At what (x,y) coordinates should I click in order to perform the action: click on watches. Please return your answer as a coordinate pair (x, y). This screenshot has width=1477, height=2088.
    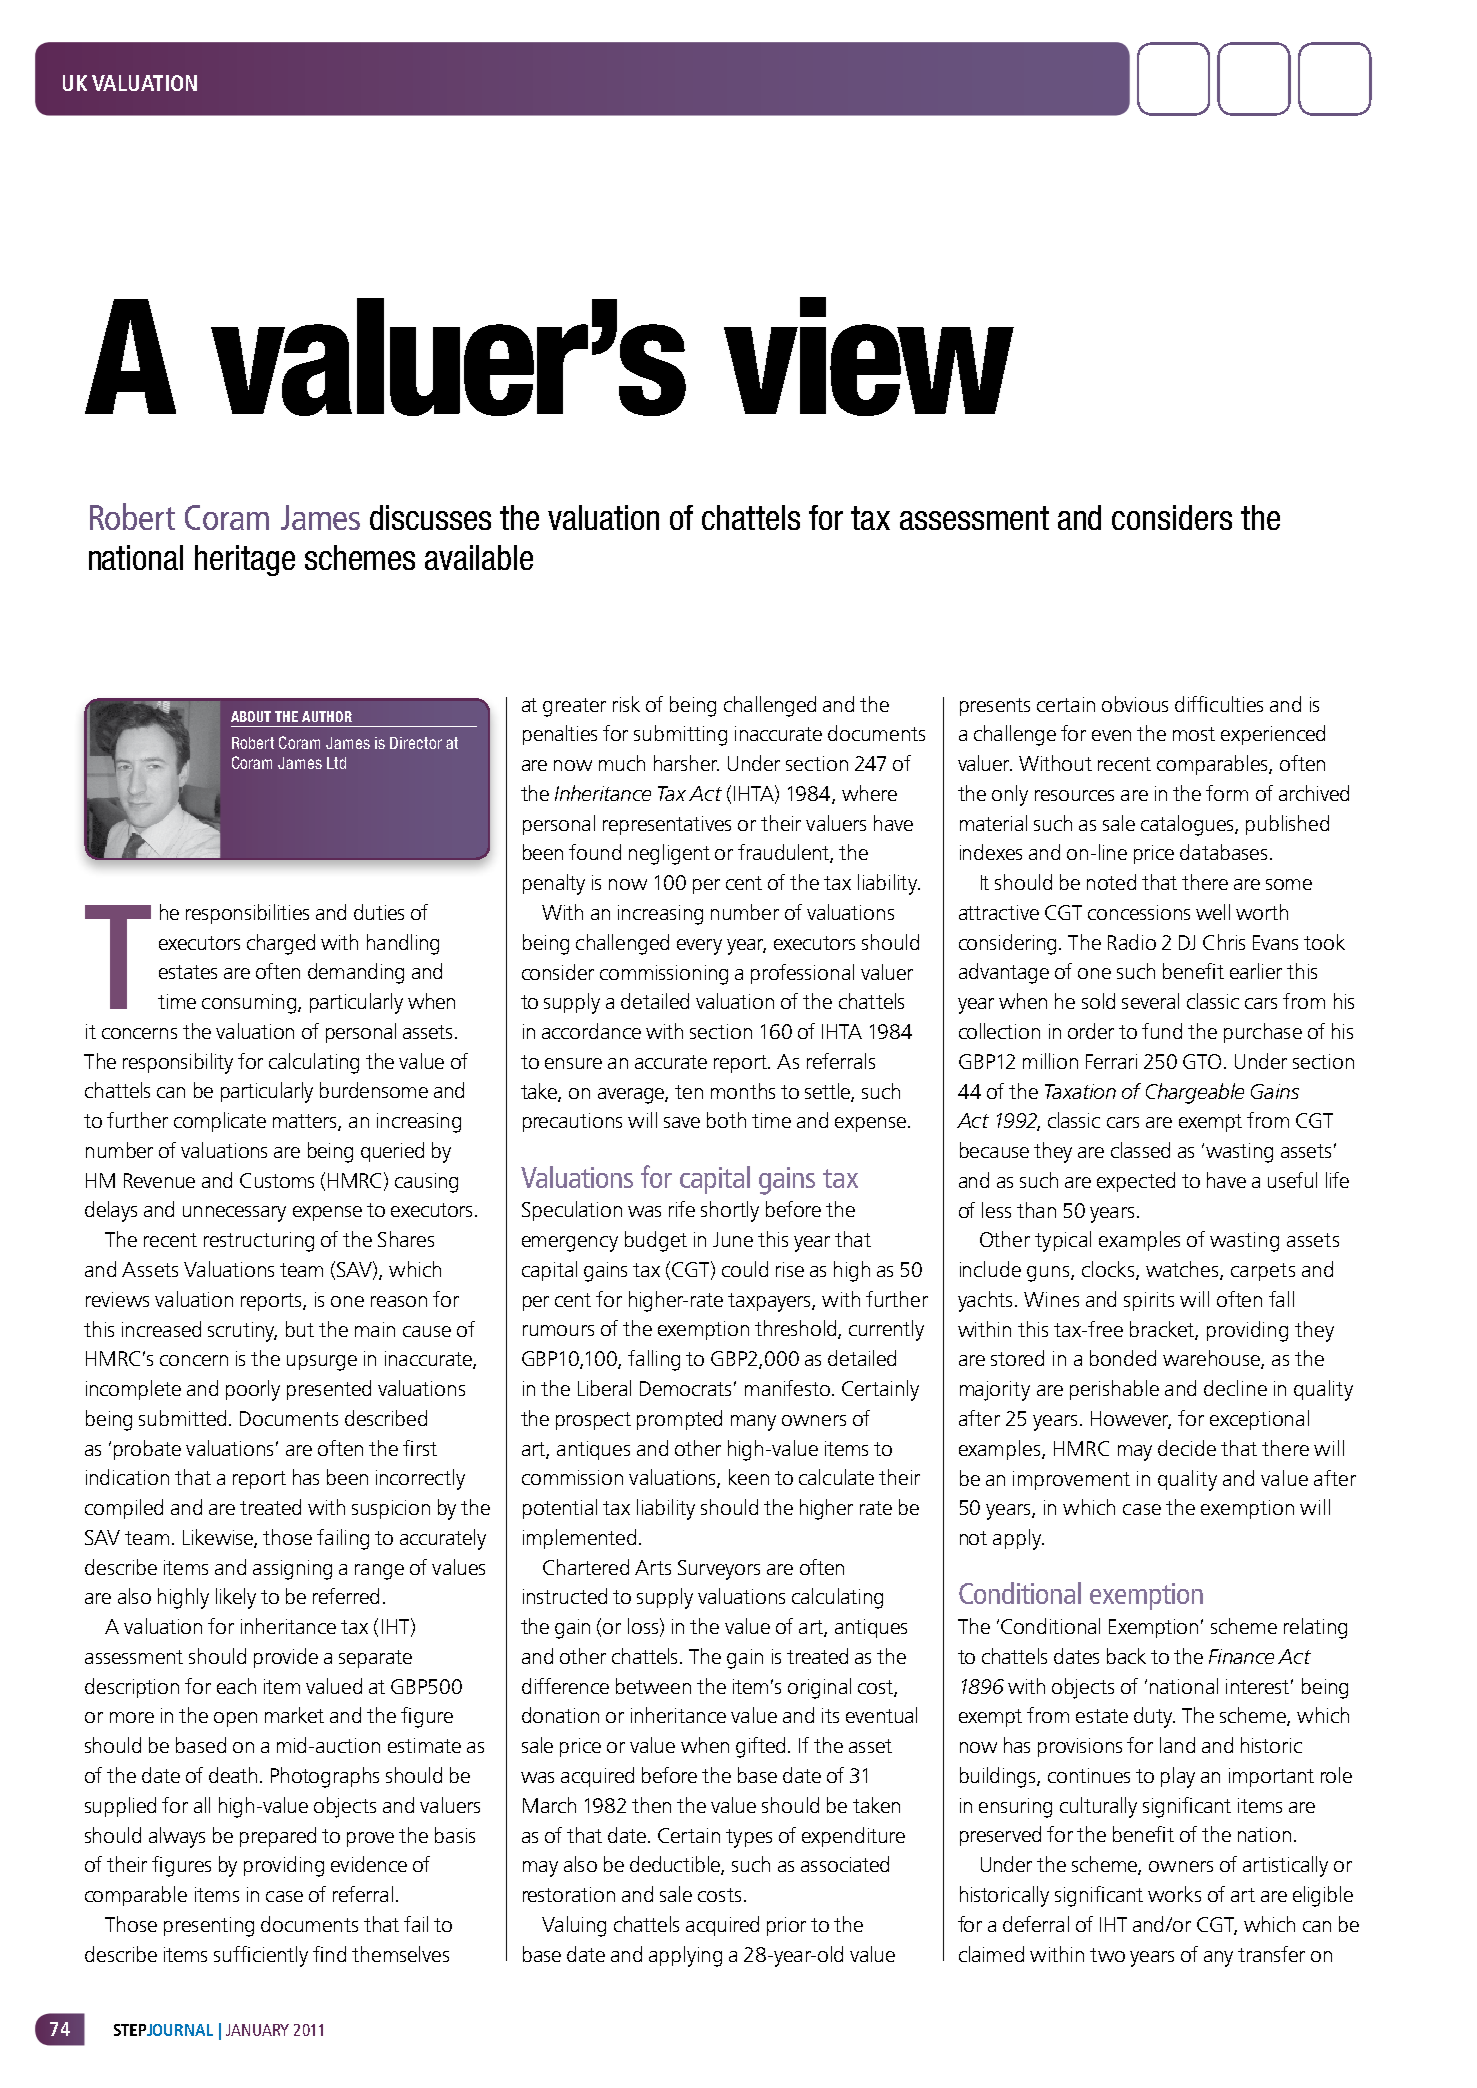
    Looking at the image, I should click on (1183, 1270).
